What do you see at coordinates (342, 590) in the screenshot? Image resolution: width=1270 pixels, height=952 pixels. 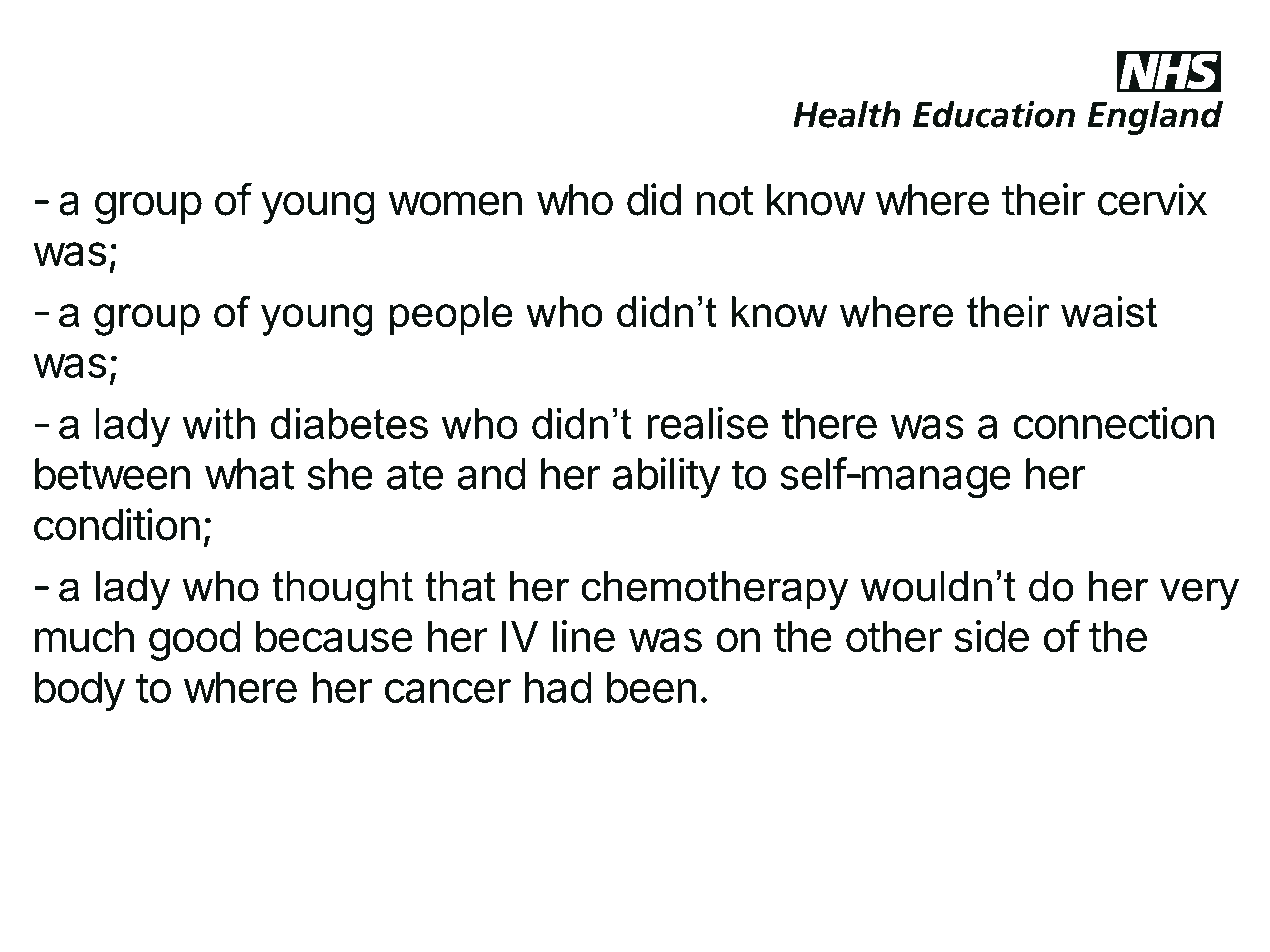 I see `thought` at bounding box center [342, 590].
